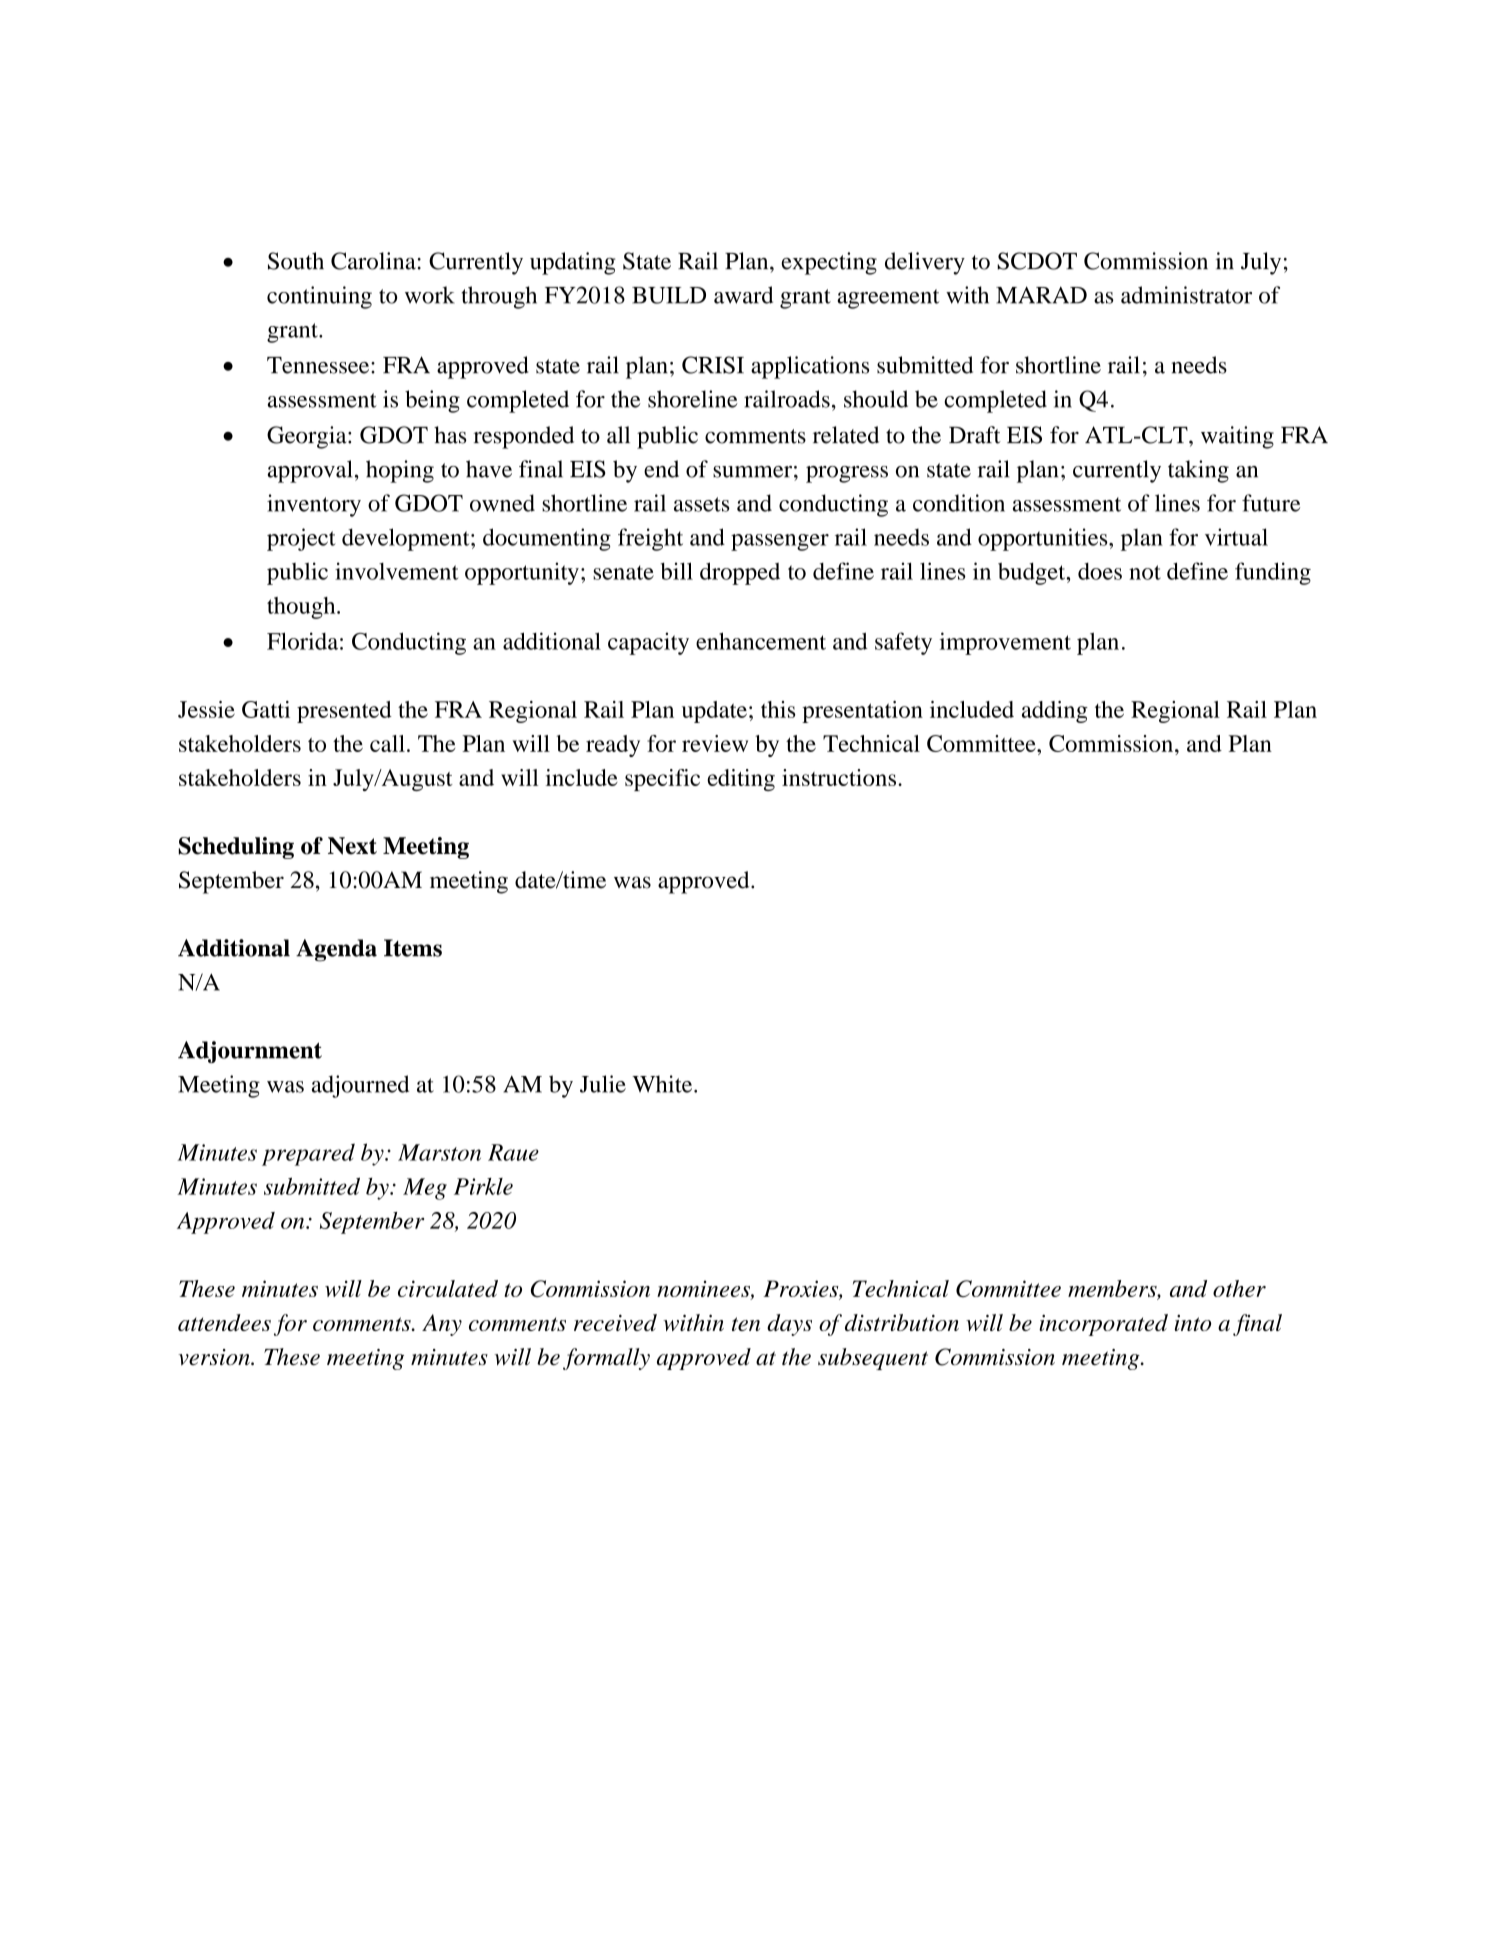 This screenshot has width=1512, height=1956. I want to click on incorporated, so click(1103, 1325).
